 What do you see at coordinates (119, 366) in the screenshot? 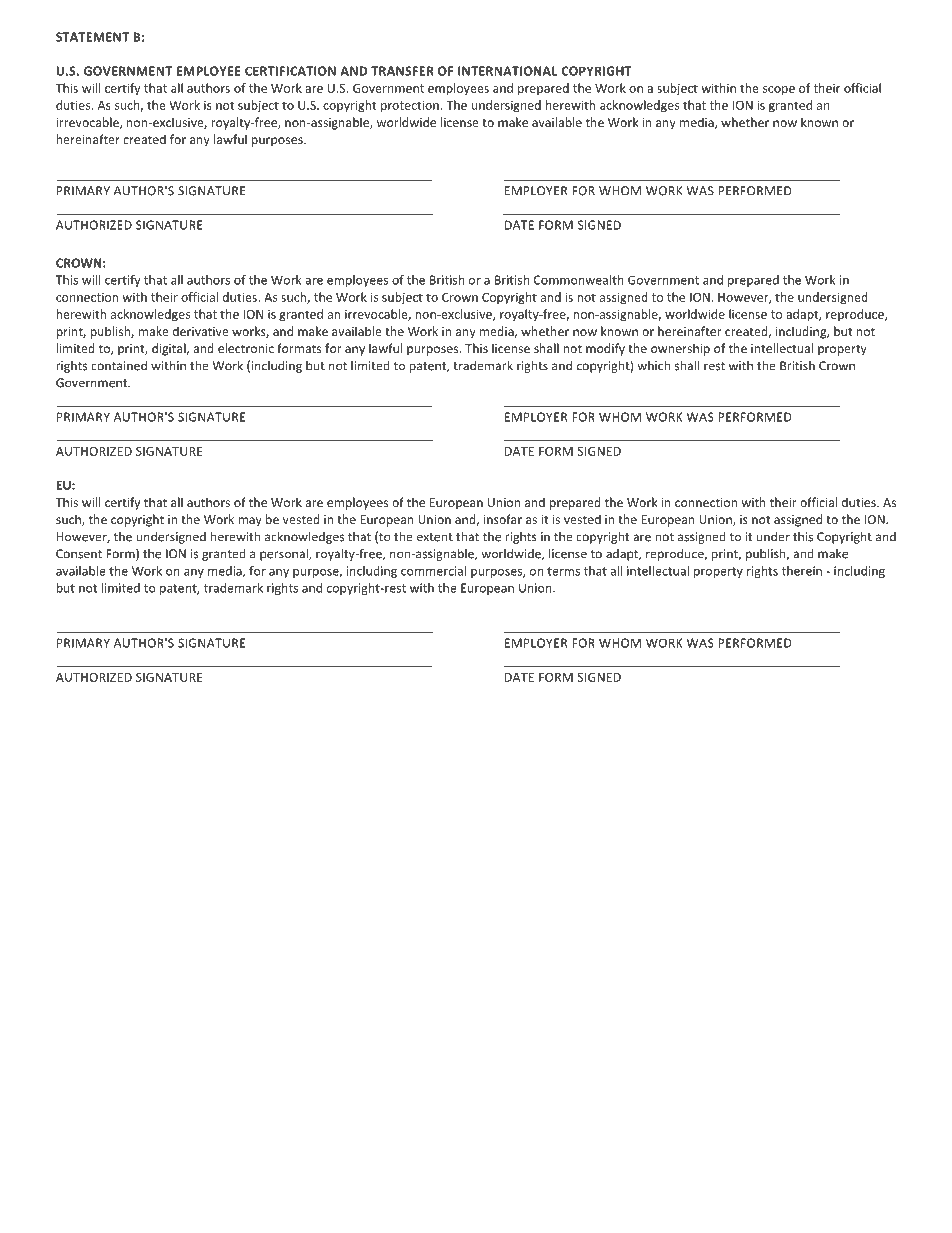
I see `contained` at bounding box center [119, 366].
